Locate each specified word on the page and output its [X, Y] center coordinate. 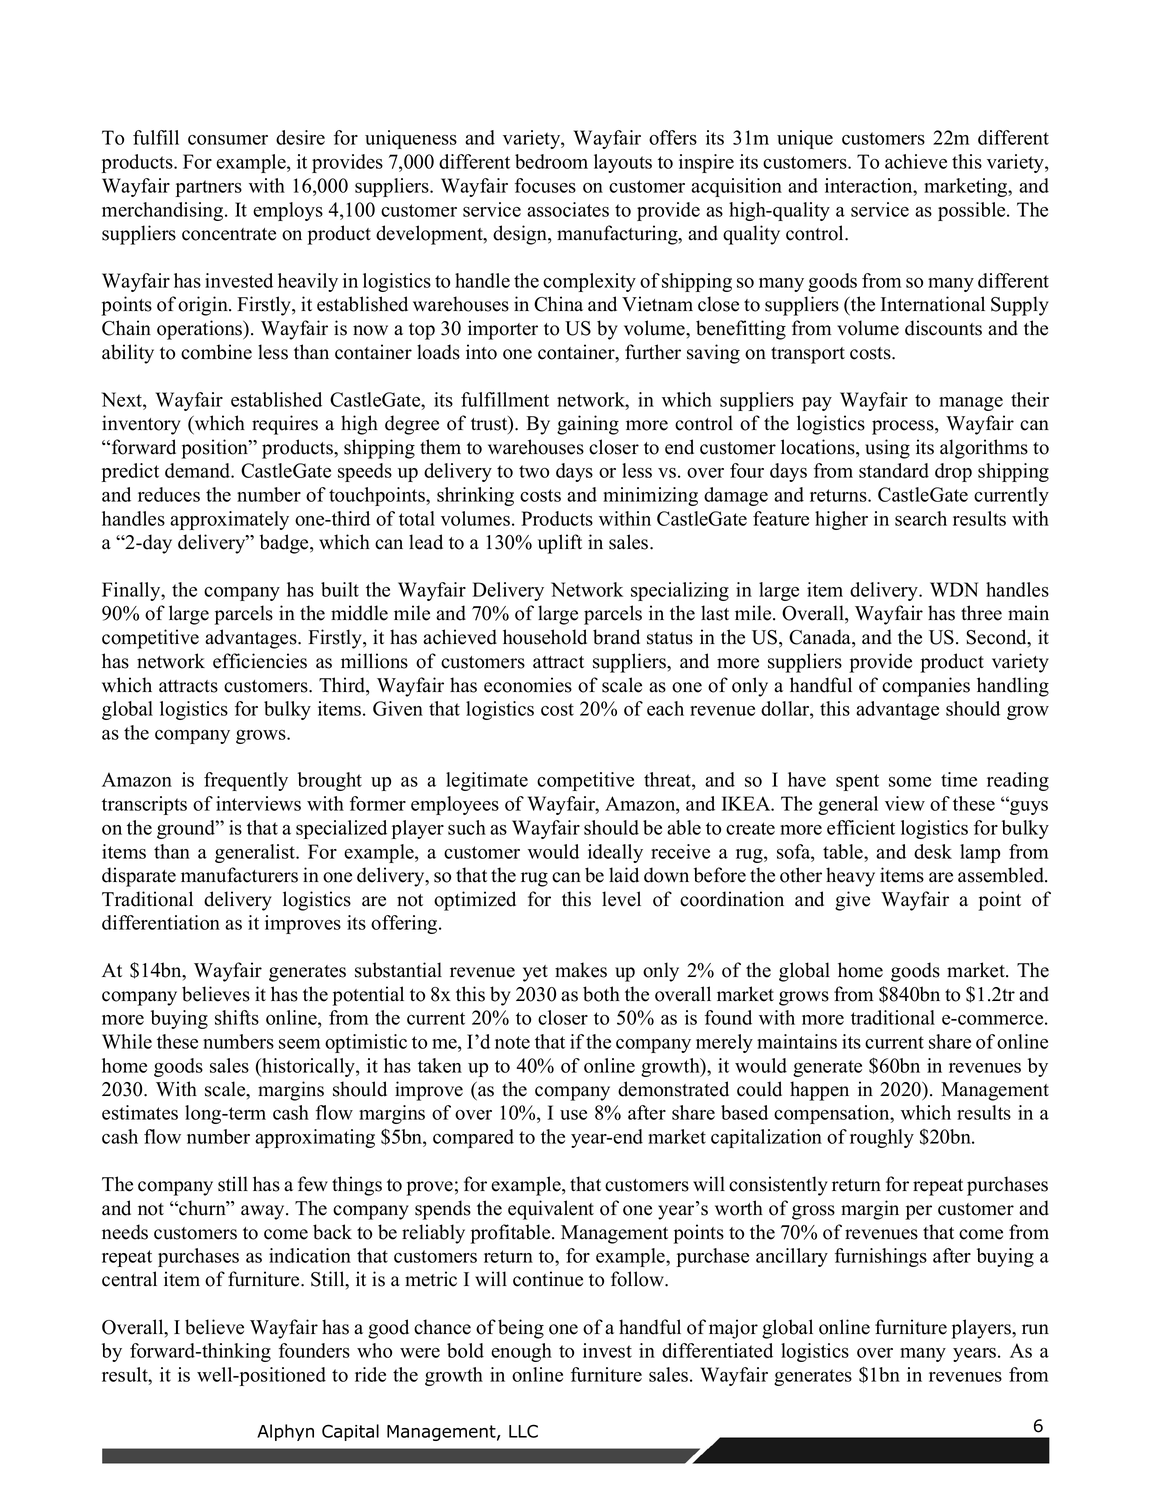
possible [973, 211]
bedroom [551, 161]
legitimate [487, 781]
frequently [246, 781]
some [910, 782]
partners [208, 188]
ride [370, 1374]
